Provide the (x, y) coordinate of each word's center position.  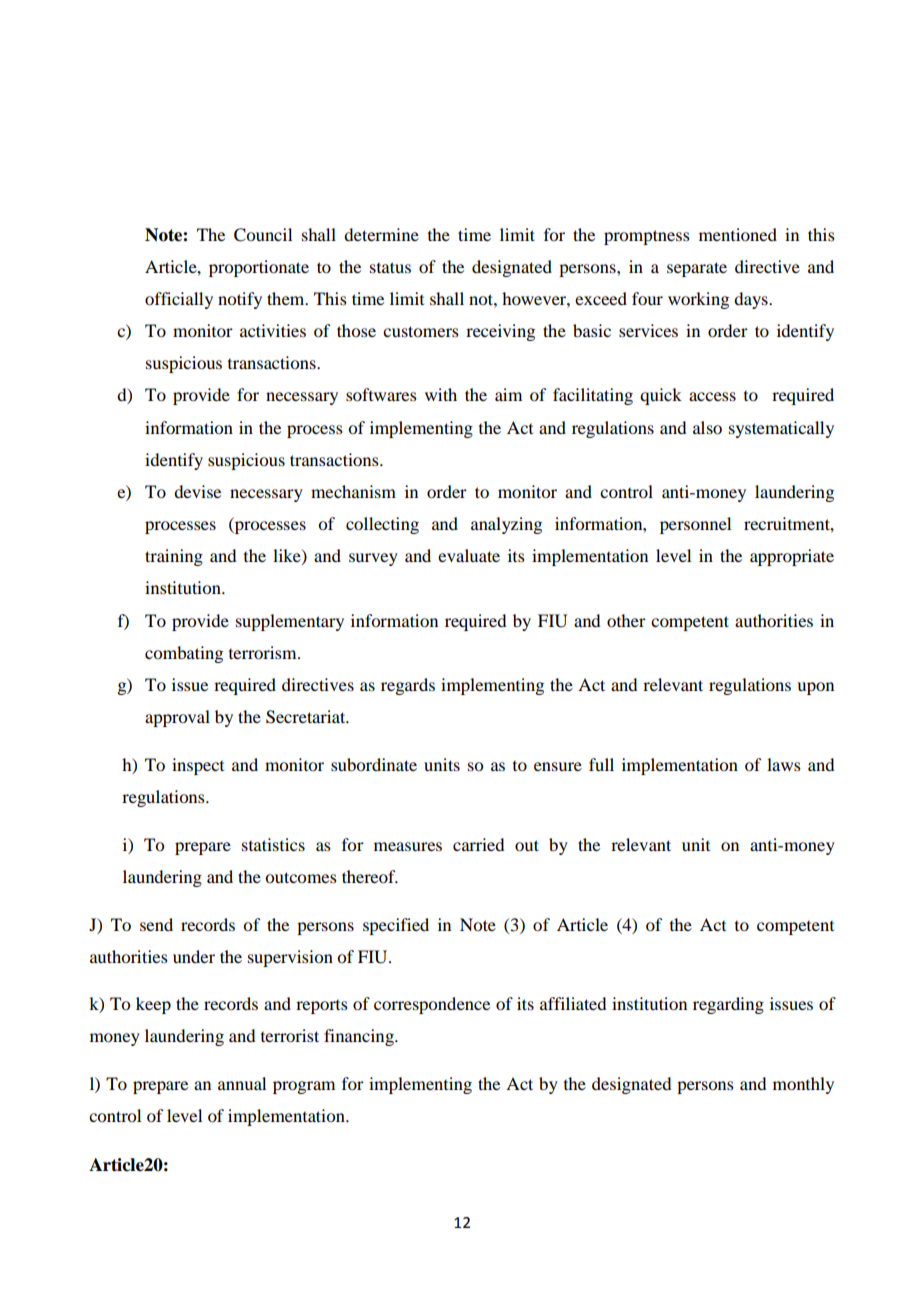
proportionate (259, 268)
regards (408, 686)
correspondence (432, 1005)
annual (242, 1083)
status (390, 267)
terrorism (264, 652)
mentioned (738, 234)
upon (815, 688)
